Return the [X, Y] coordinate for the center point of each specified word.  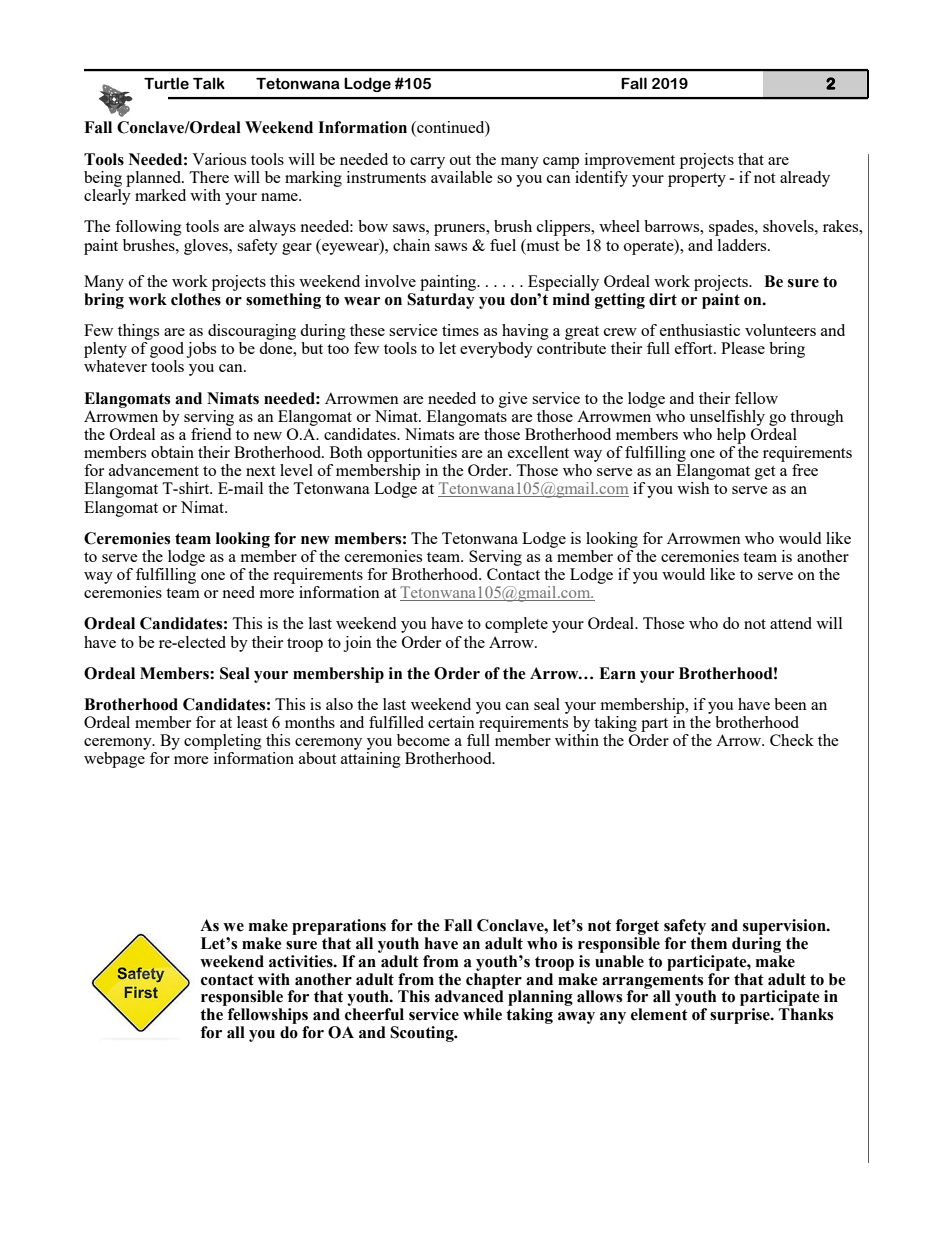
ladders [743, 245]
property [697, 180]
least [252, 722]
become [423, 740]
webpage [114, 760]
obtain [172, 452]
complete [516, 625]
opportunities [412, 454]
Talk [209, 83]
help [731, 436]
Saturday [441, 299]
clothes [196, 299]
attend [791, 623]
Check [792, 740]
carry [427, 163]
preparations [339, 927]
